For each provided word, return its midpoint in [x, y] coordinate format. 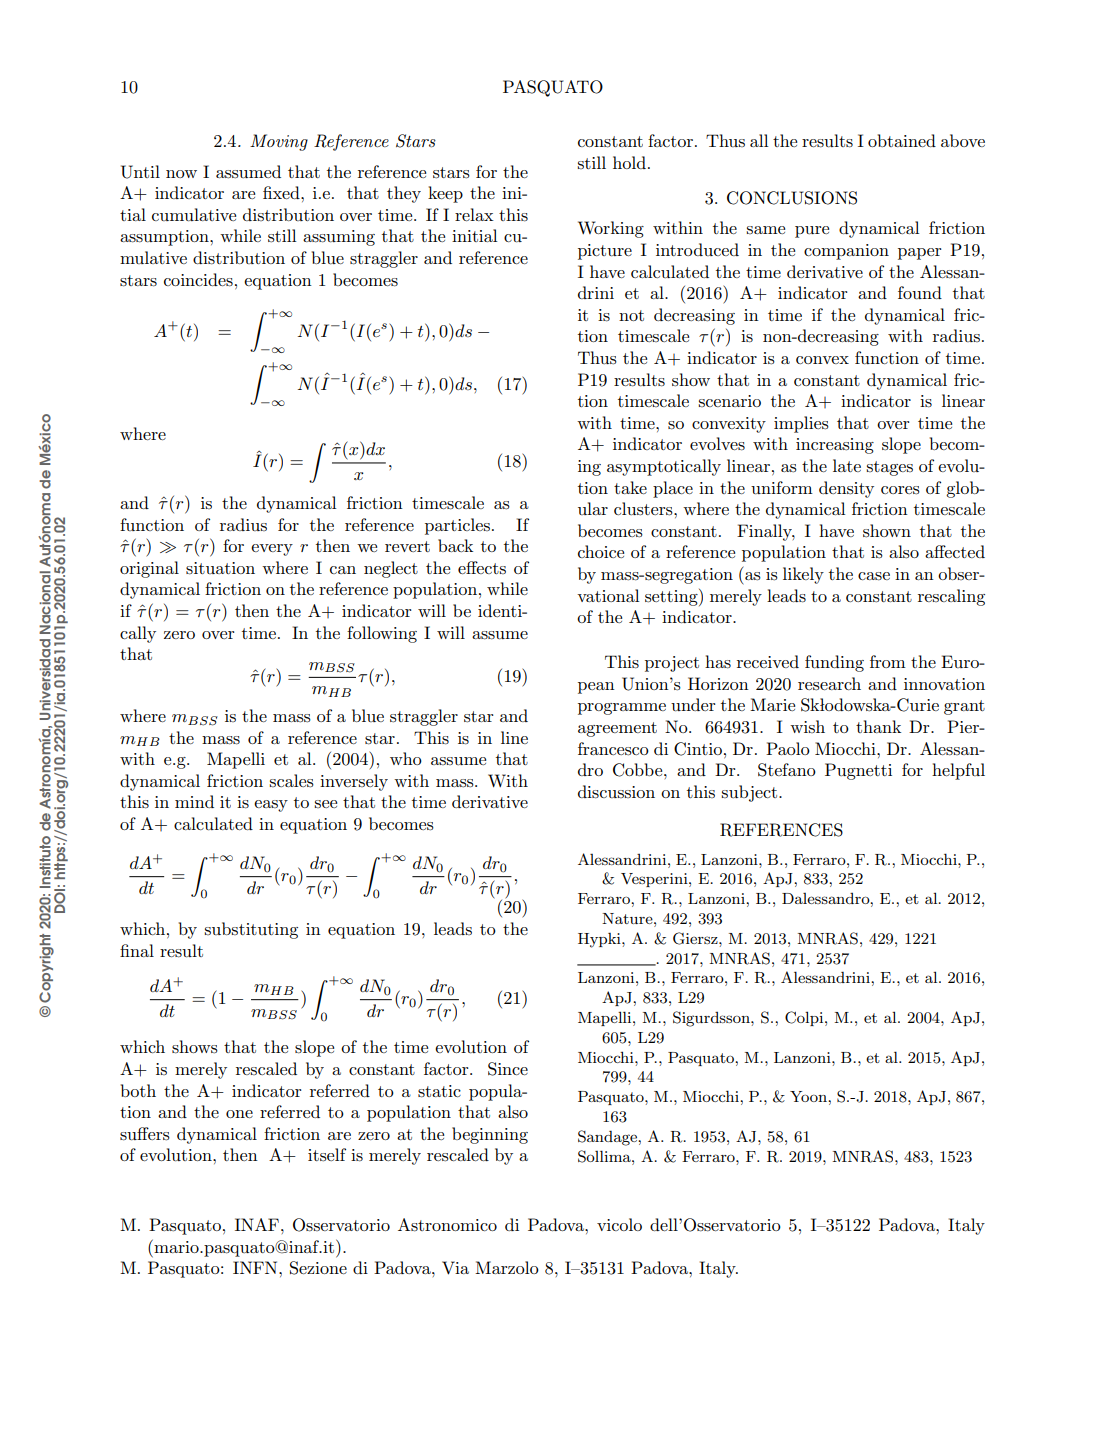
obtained [902, 140]
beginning [490, 1135]
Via [455, 1268]
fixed [282, 192]
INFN [256, 1267]
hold [629, 162]
